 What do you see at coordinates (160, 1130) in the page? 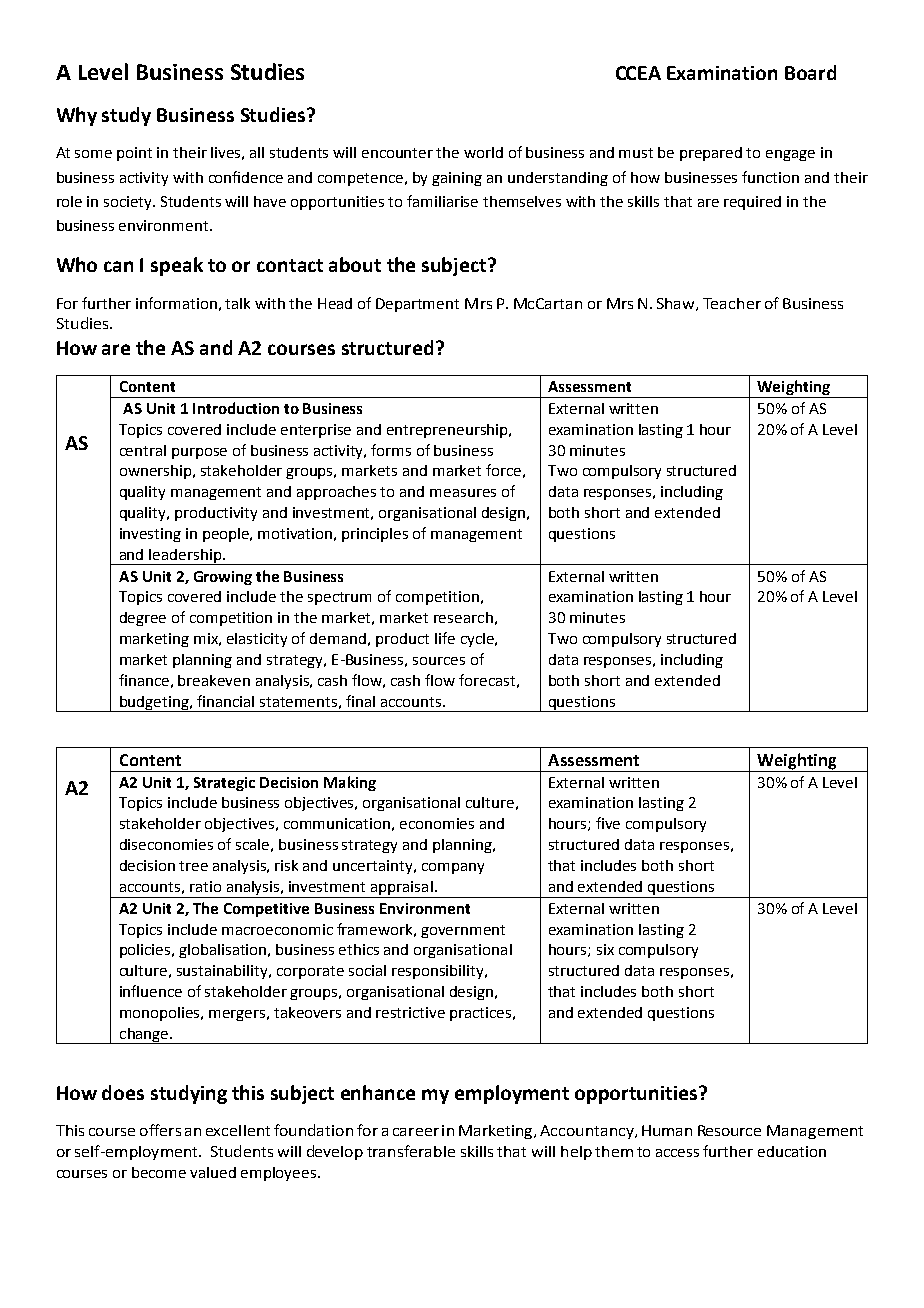
I see `offers` at bounding box center [160, 1130].
